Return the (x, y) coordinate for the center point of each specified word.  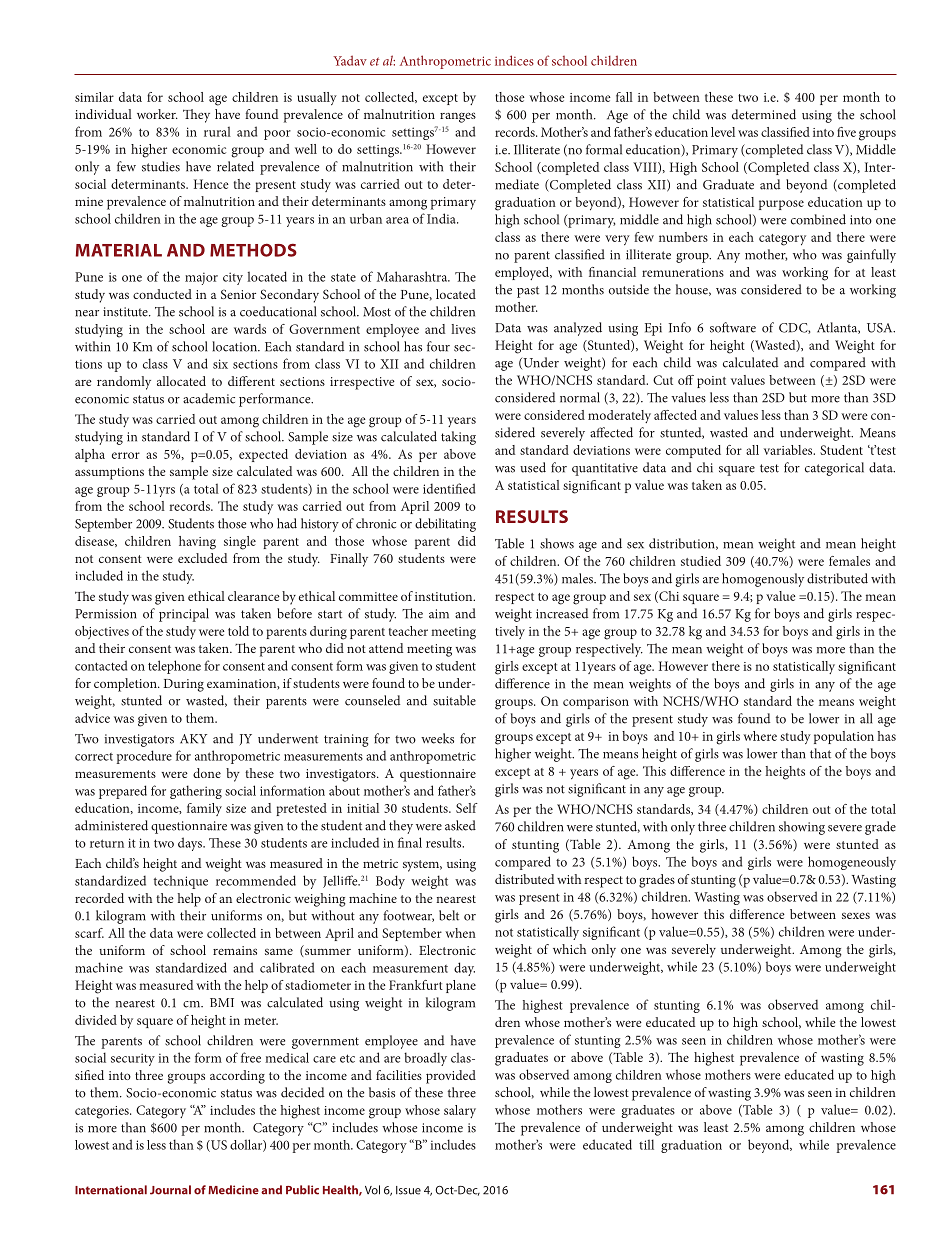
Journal (170, 1190)
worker (157, 114)
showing (802, 828)
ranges (458, 117)
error (126, 455)
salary (460, 1111)
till (646, 1144)
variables (789, 450)
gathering (196, 792)
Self (467, 808)
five (846, 132)
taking (458, 438)
